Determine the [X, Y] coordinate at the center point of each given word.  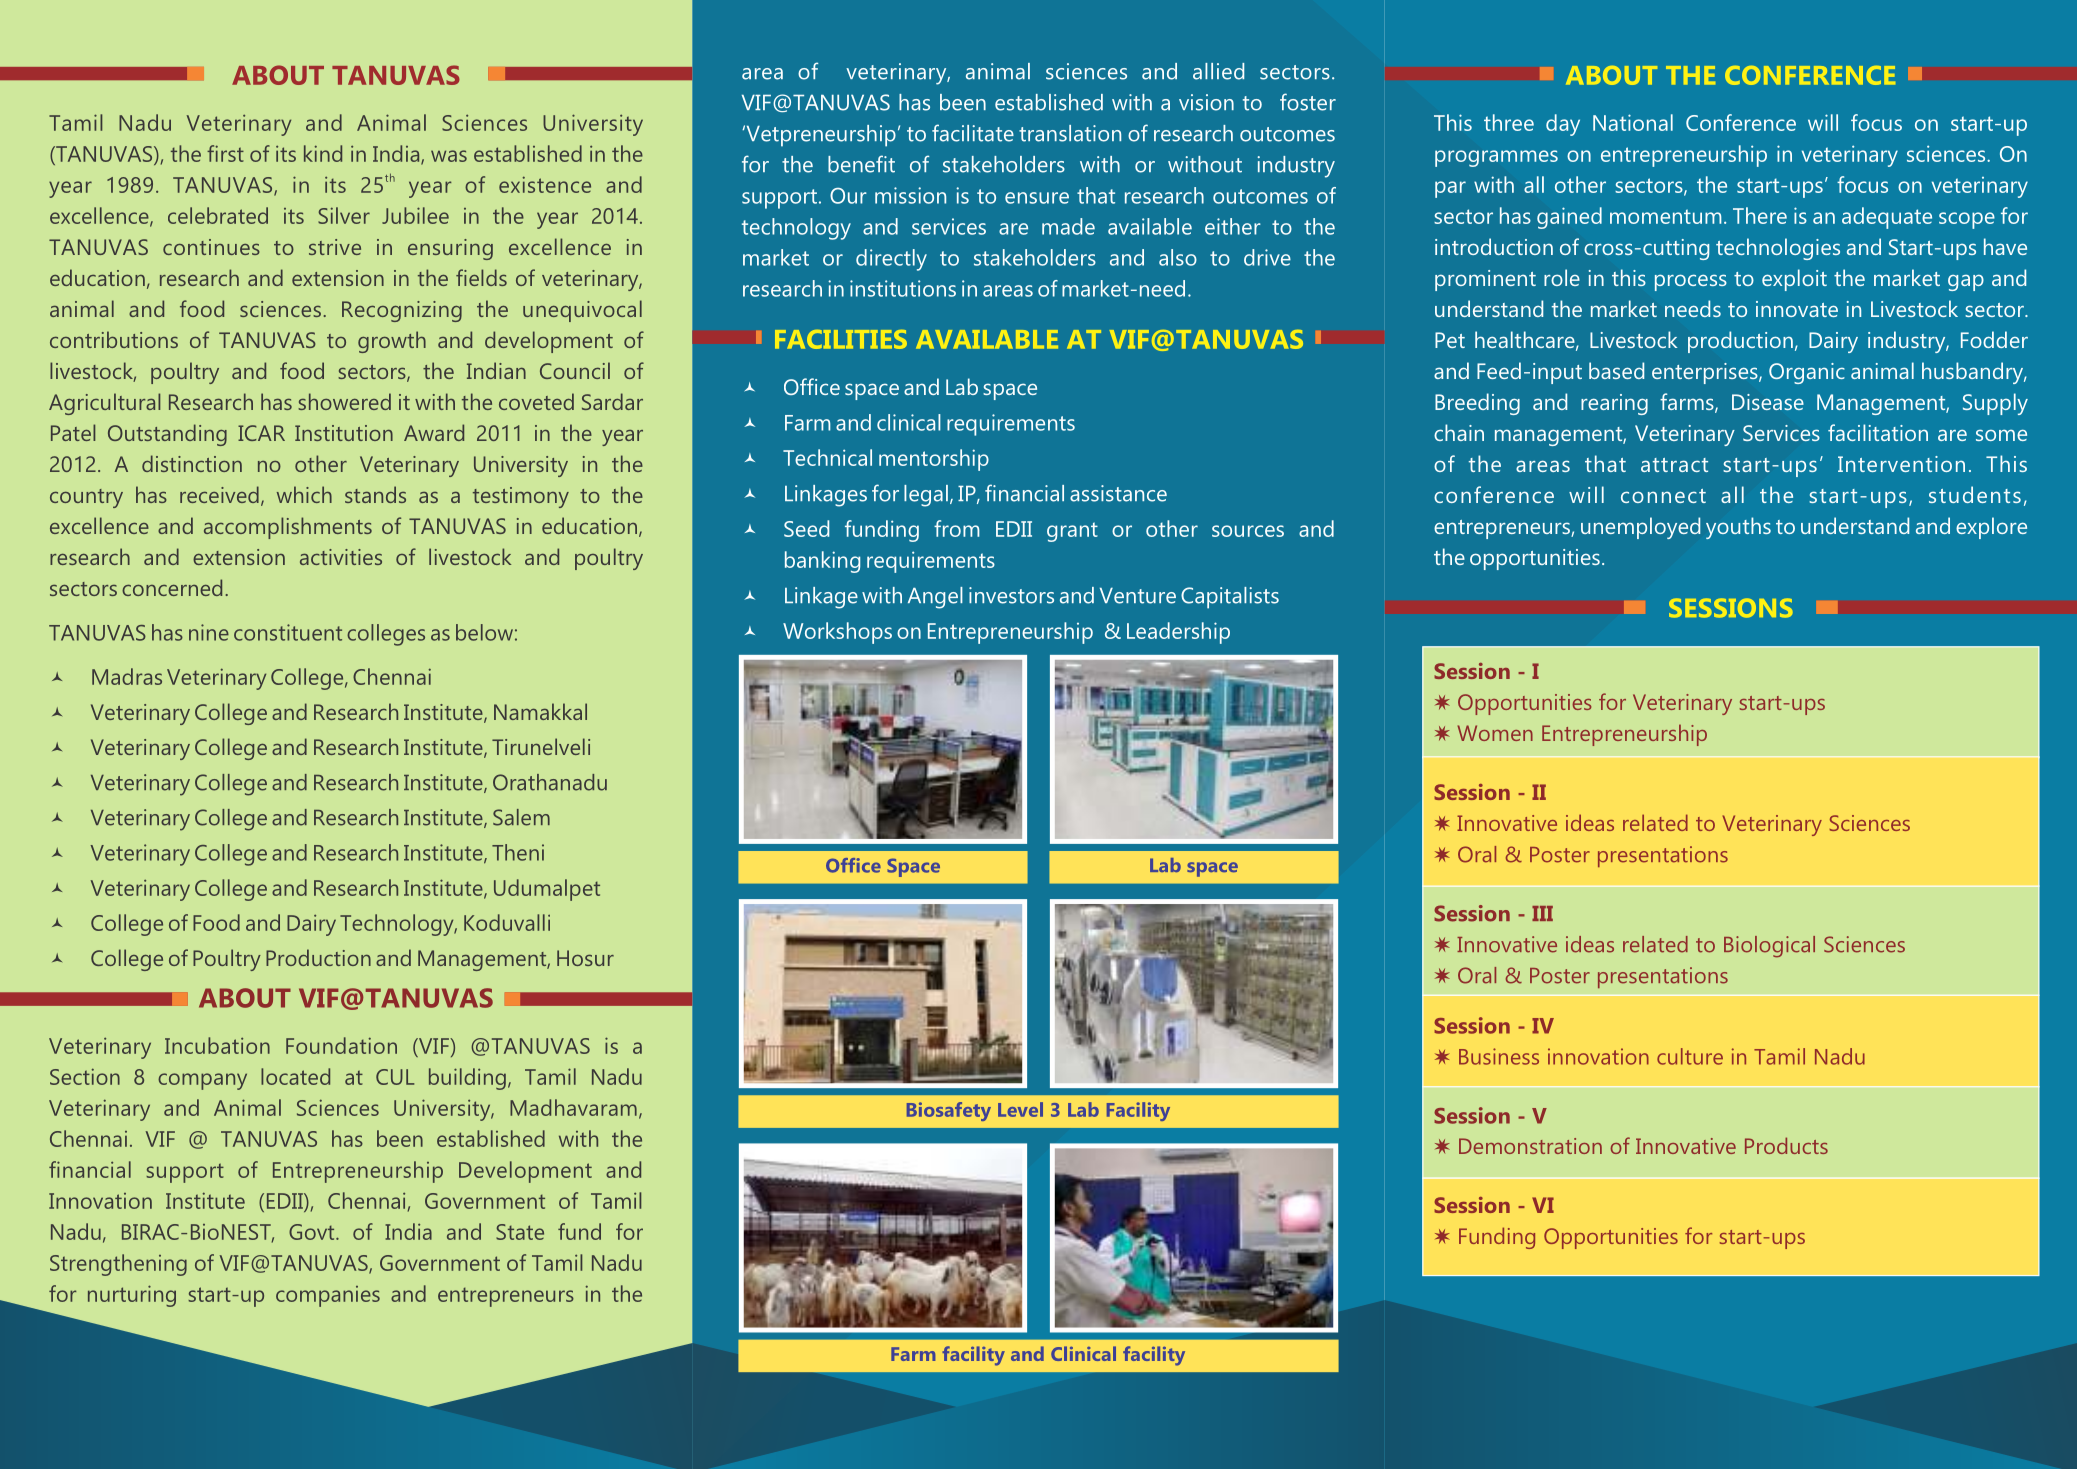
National [1633, 122]
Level [1020, 1109]
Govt [313, 1232]
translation [1070, 133]
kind [323, 153]
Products [1786, 1145]
